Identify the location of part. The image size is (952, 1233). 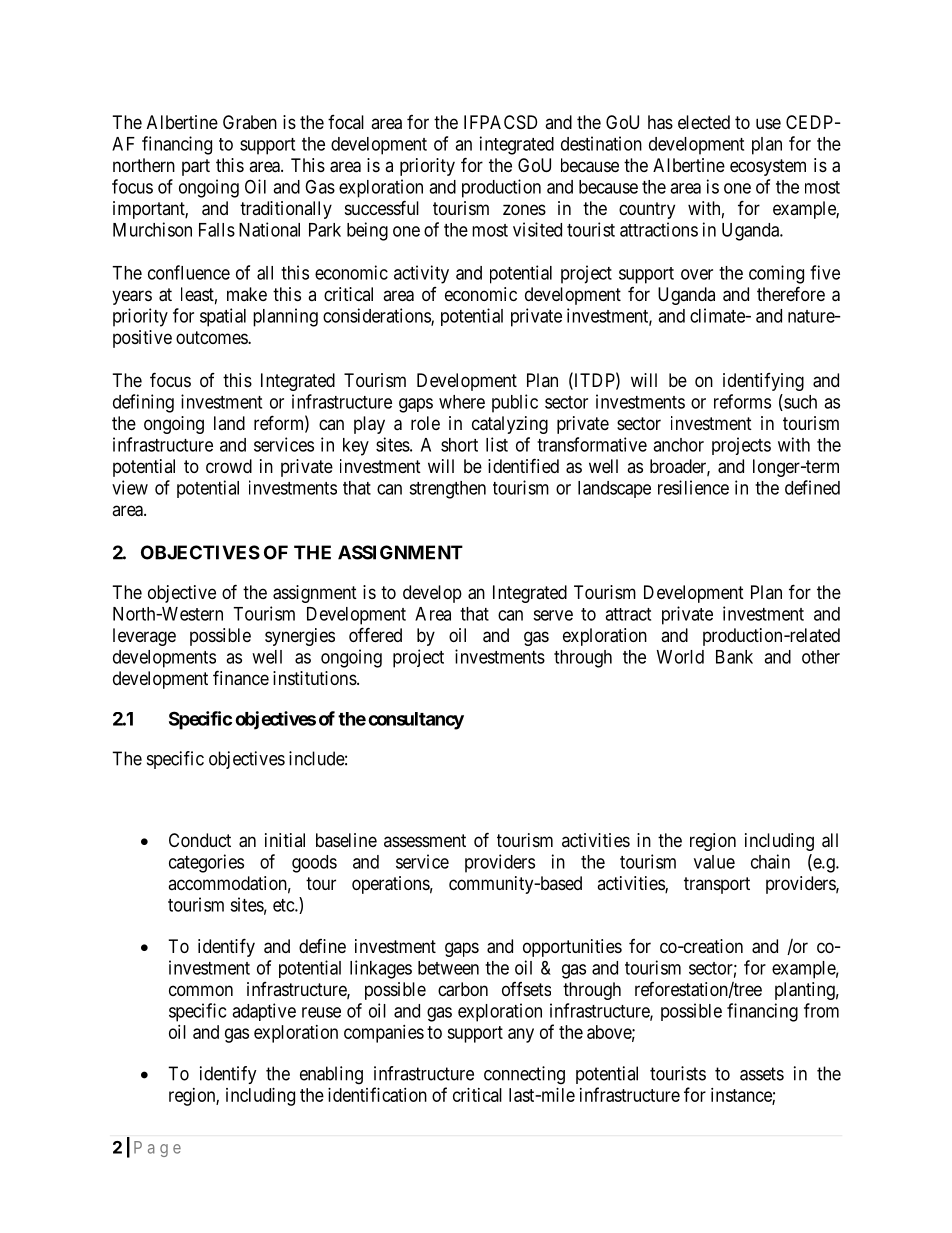
(196, 167).
